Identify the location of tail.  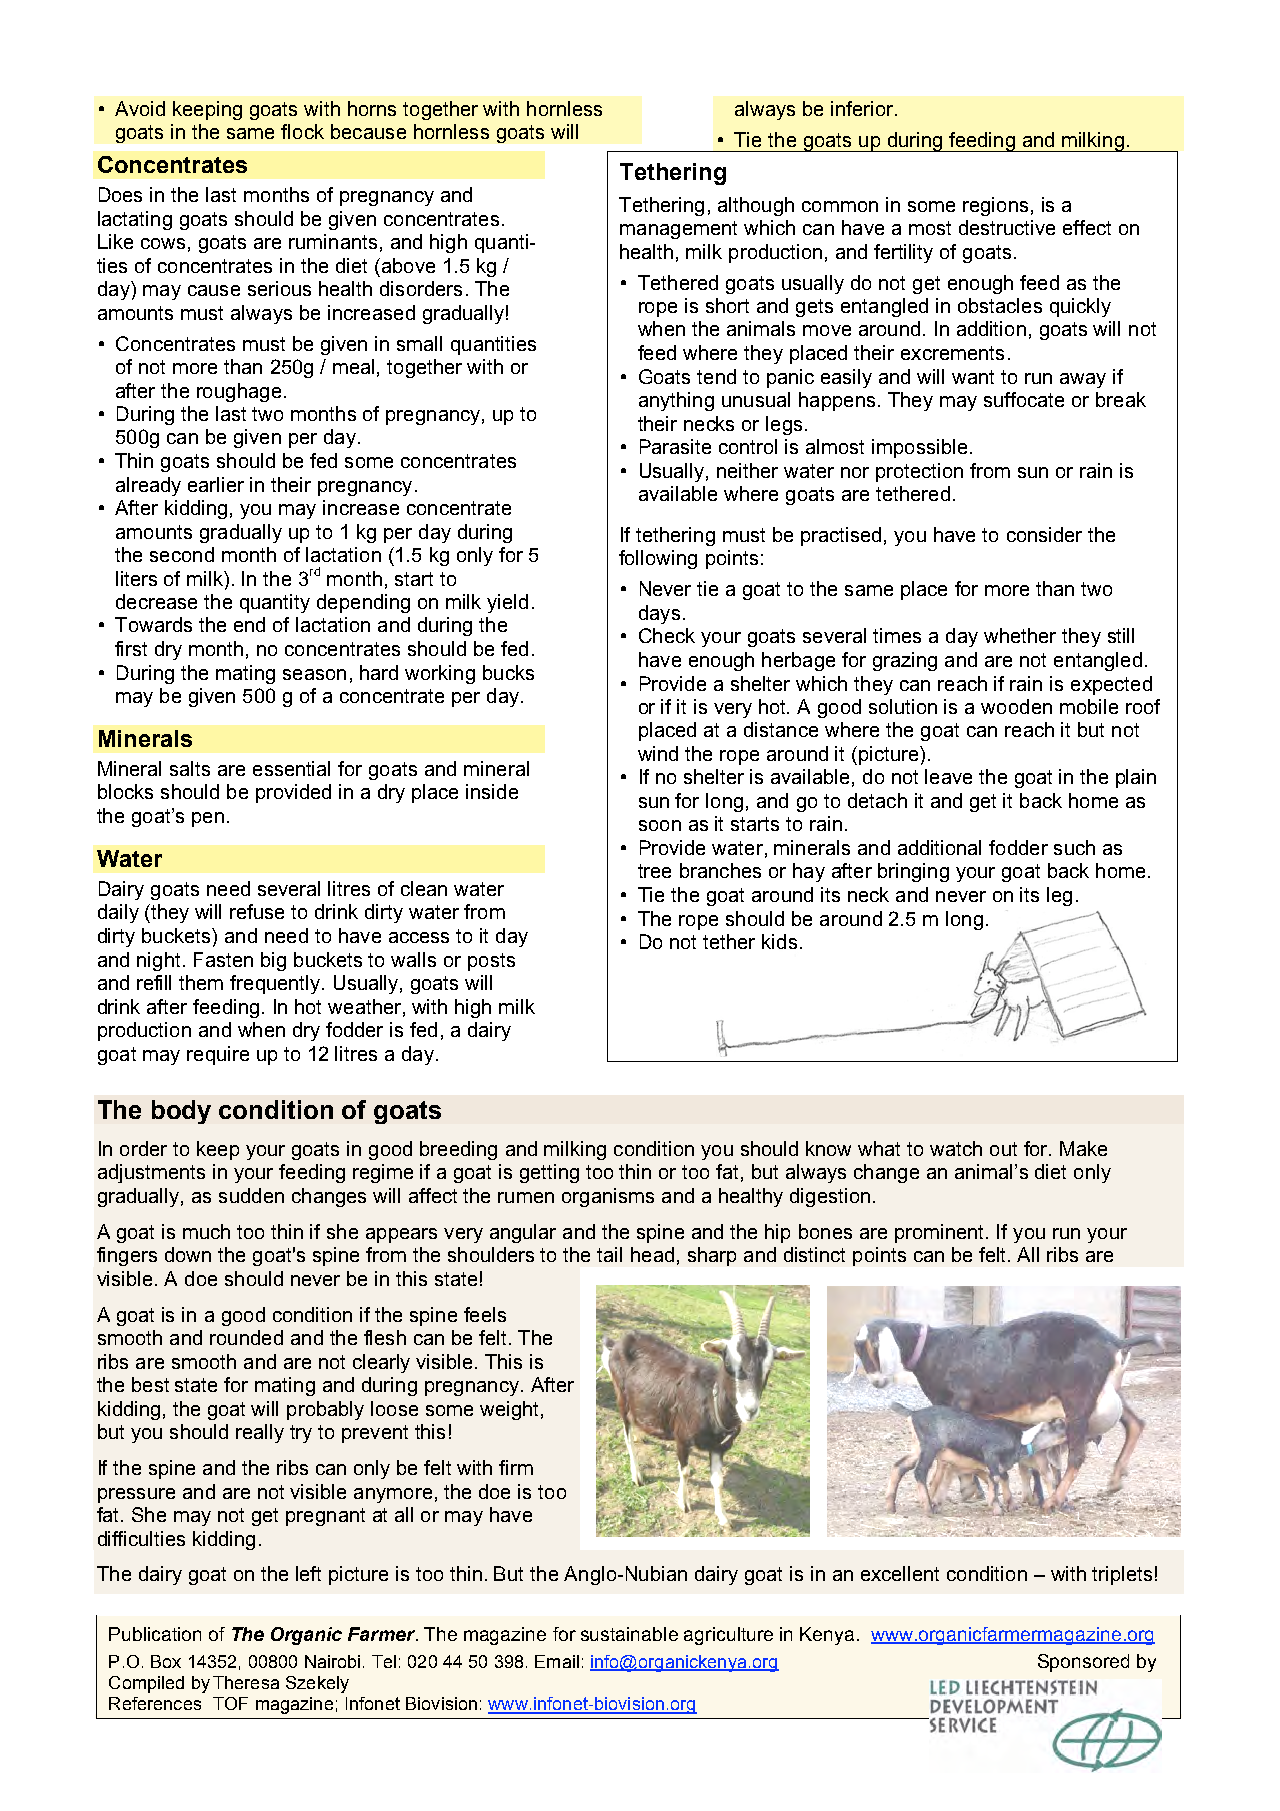
(609, 1254).
